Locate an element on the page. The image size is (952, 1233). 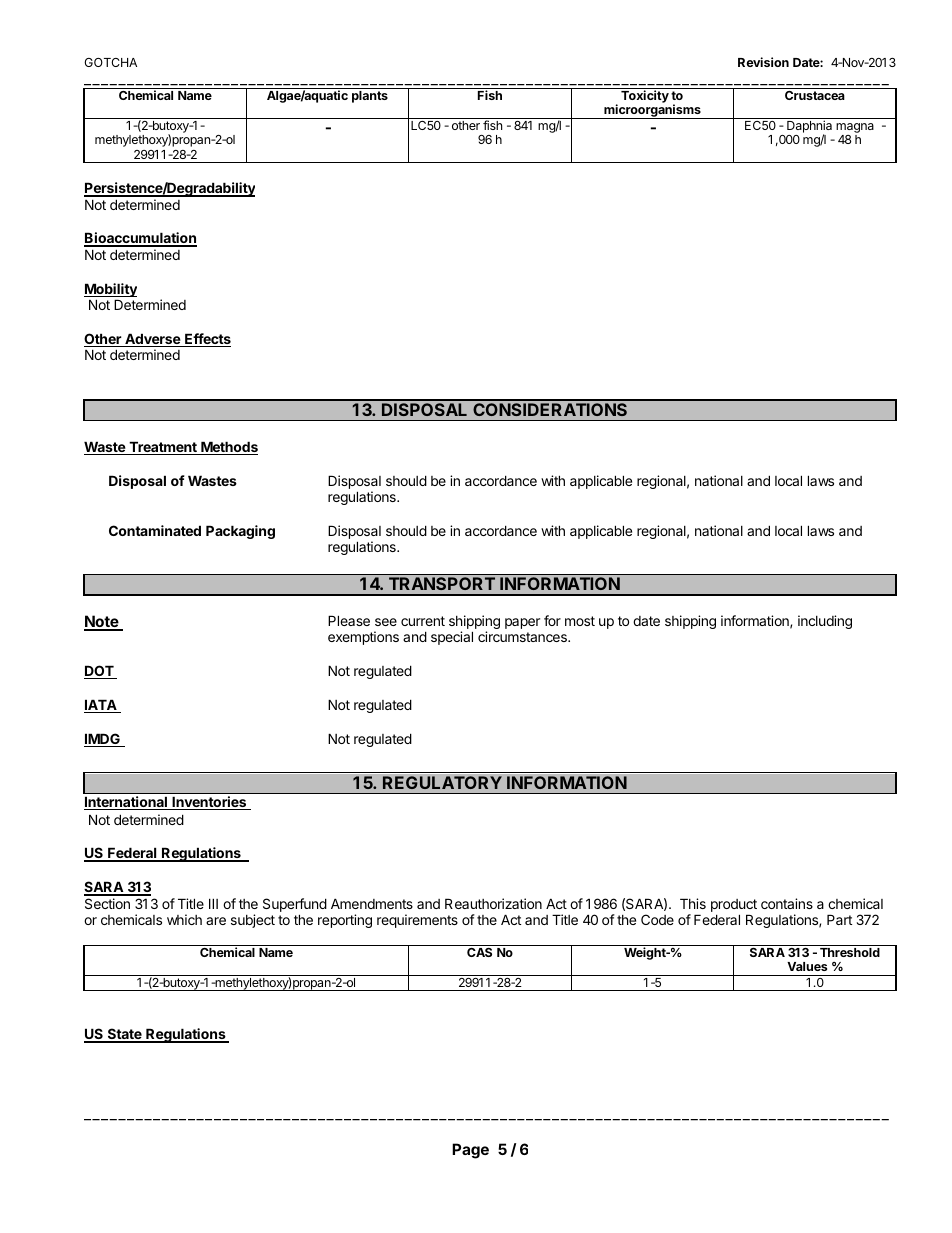
special is located at coordinates (452, 638).
